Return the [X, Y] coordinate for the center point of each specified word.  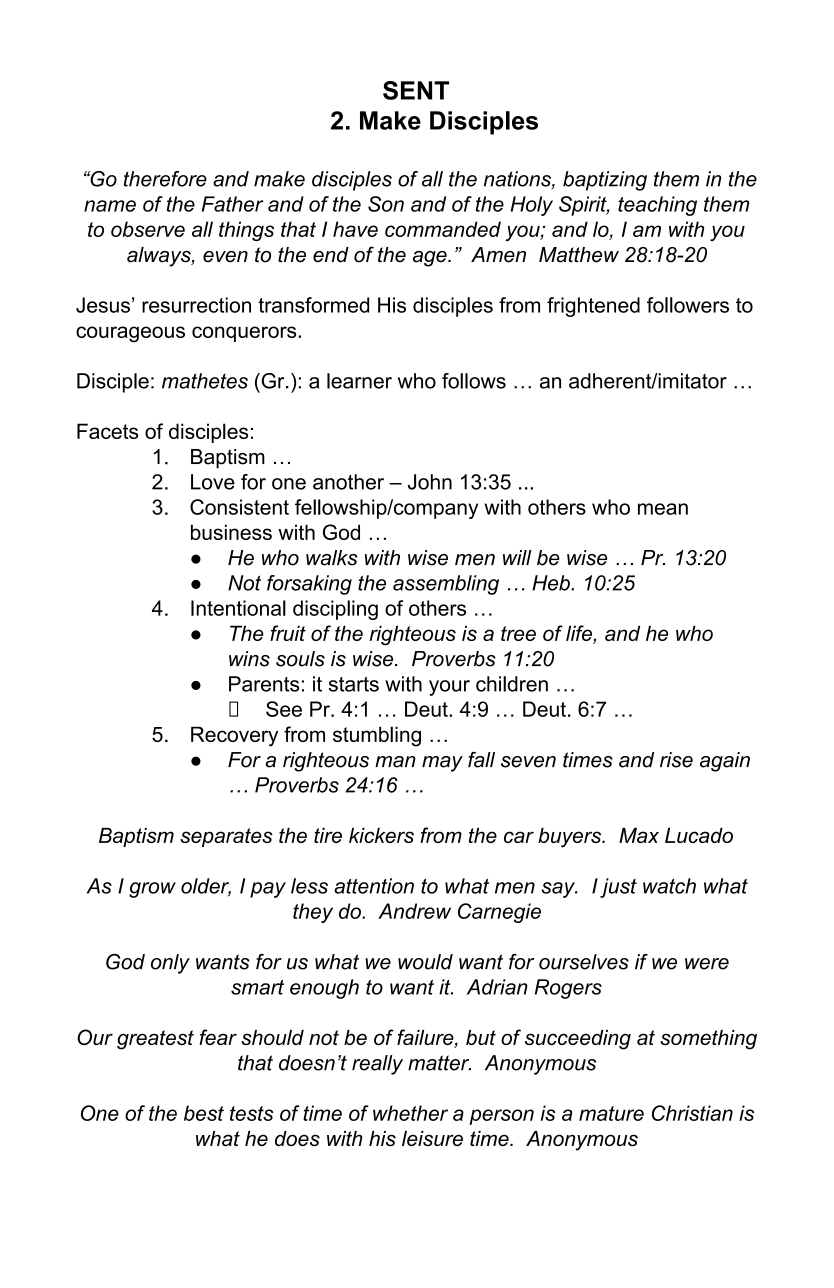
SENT [416, 90]
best [204, 1113]
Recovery [234, 736]
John [430, 482]
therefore [165, 179]
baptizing [605, 181]
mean [663, 509]
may [442, 764]
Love [213, 482]
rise [676, 760]
